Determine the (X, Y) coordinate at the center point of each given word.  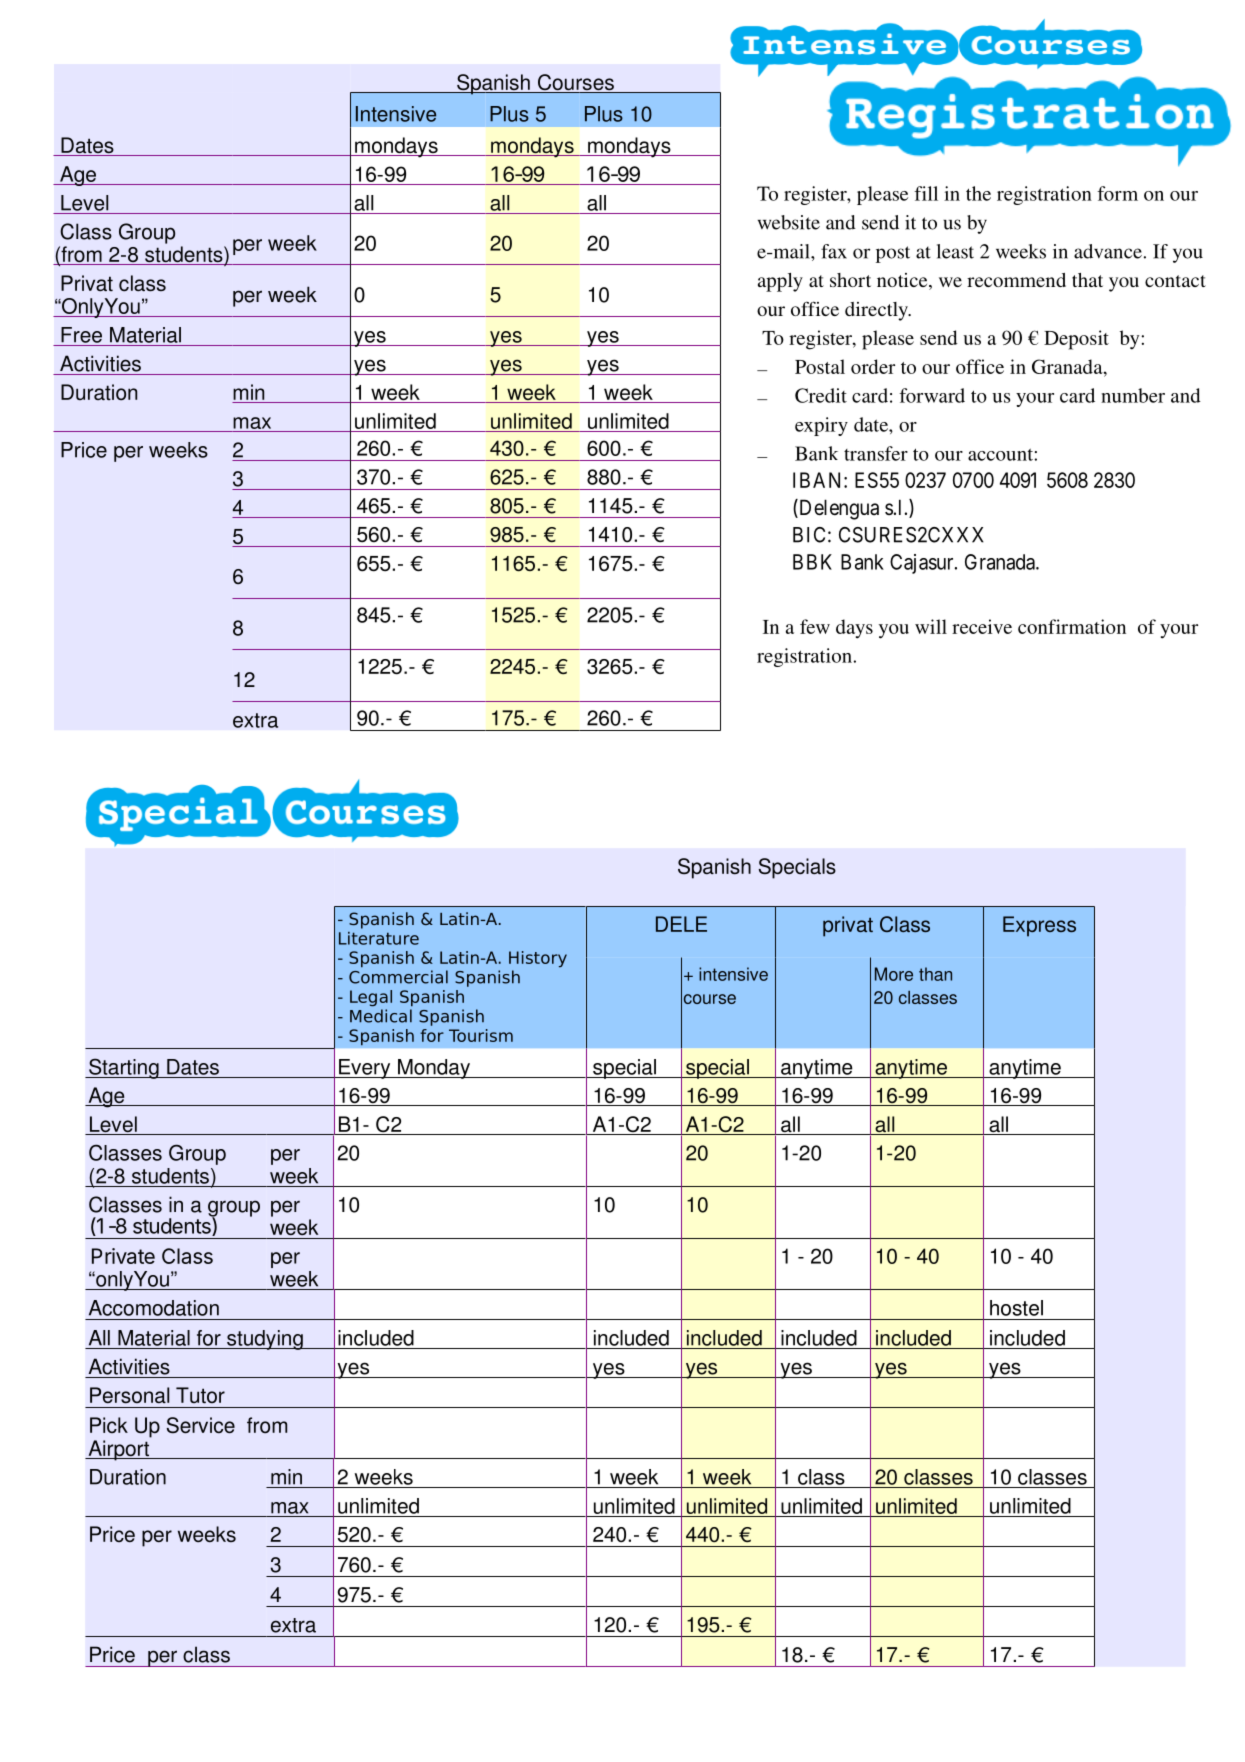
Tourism (481, 1035)
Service (201, 1425)
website (789, 222)
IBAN (819, 480)
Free (81, 335)
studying (265, 1340)
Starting (124, 1068)
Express (1039, 926)
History (538, 959)
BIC (809, 535)
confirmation (1072, 626)
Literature (379, 938)
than (935, 974)
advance (1108, 251)
